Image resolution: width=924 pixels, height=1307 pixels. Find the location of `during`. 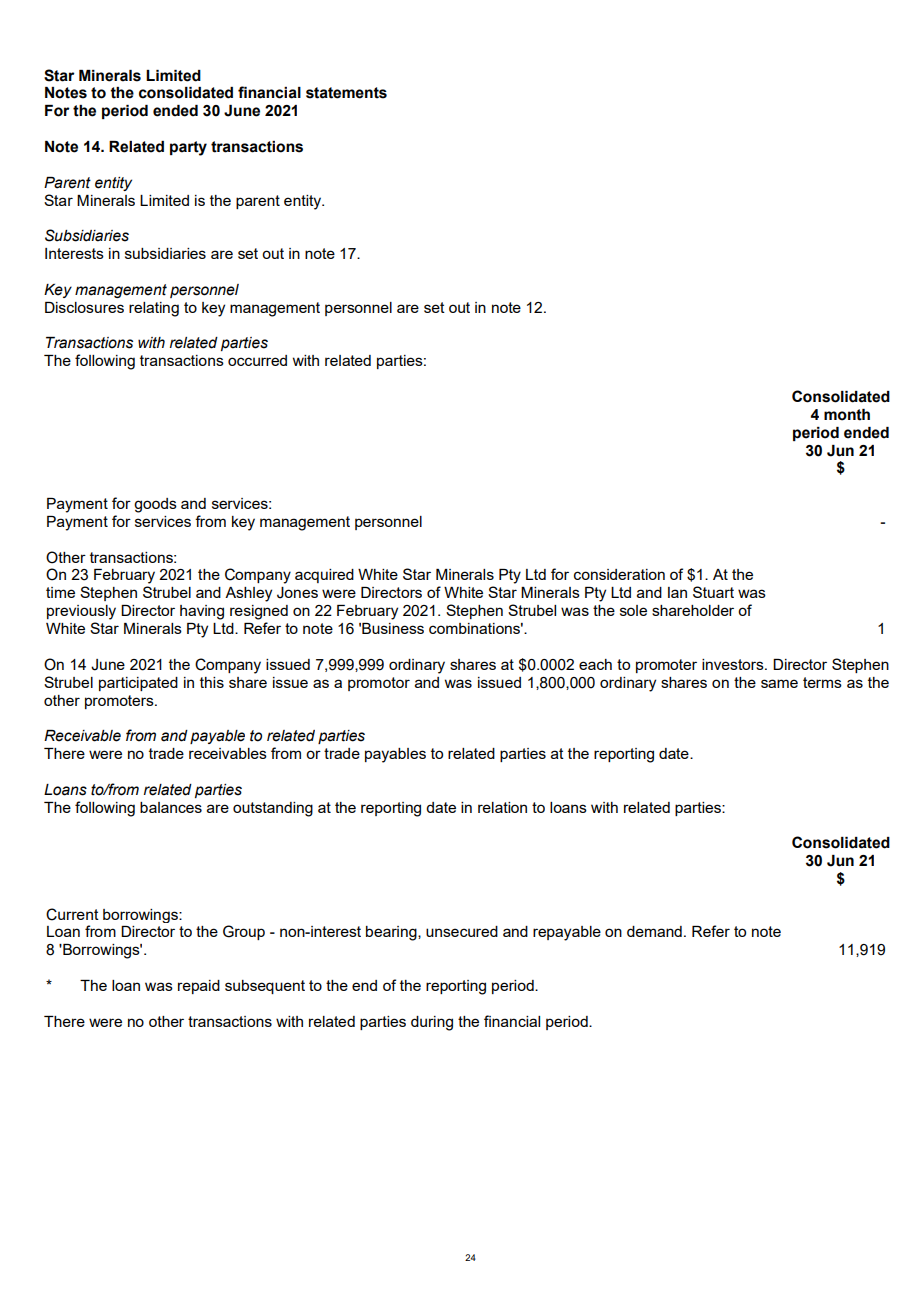

during is located at coordinates (432, 1023).
